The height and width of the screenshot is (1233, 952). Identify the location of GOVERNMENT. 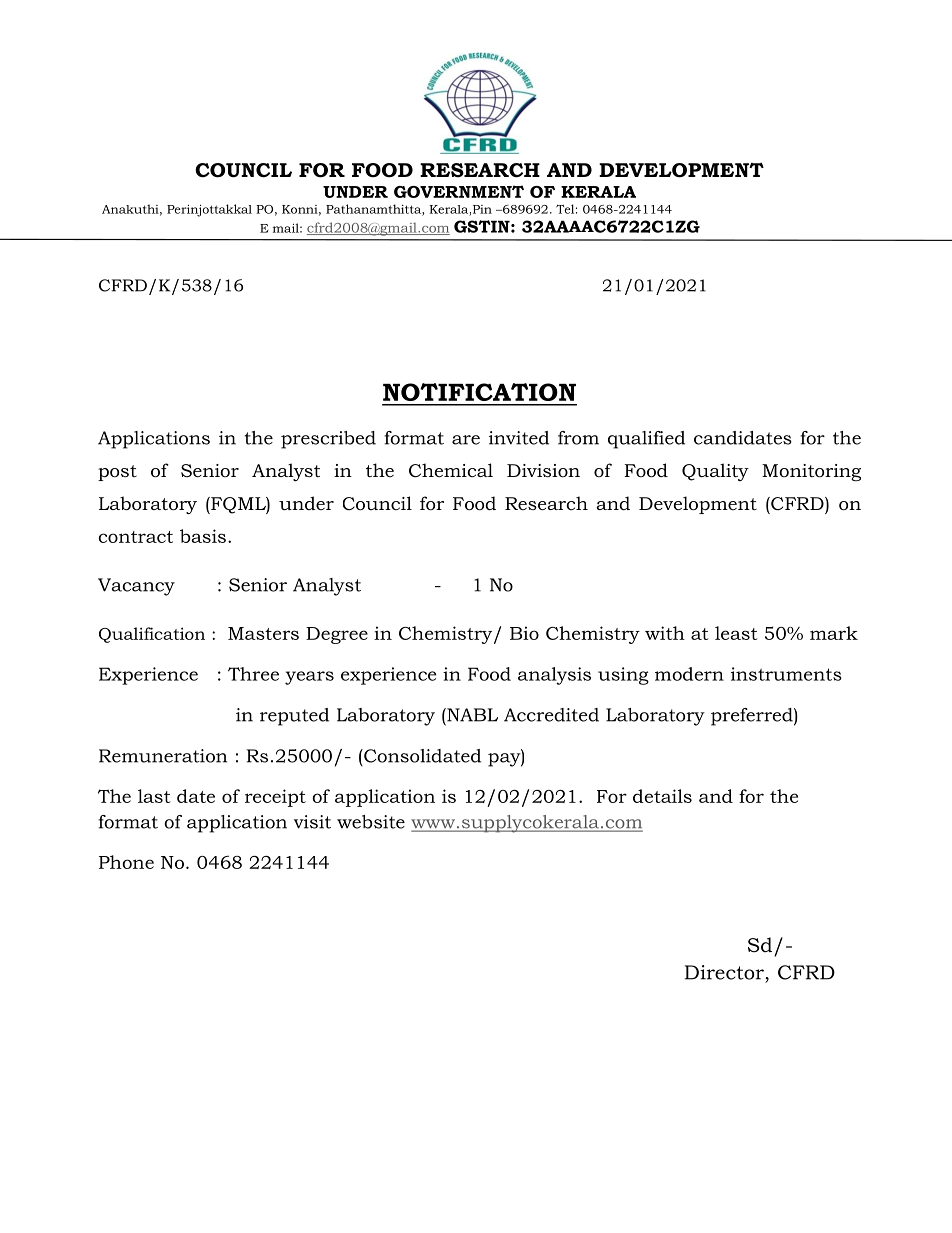
(459, 191).
